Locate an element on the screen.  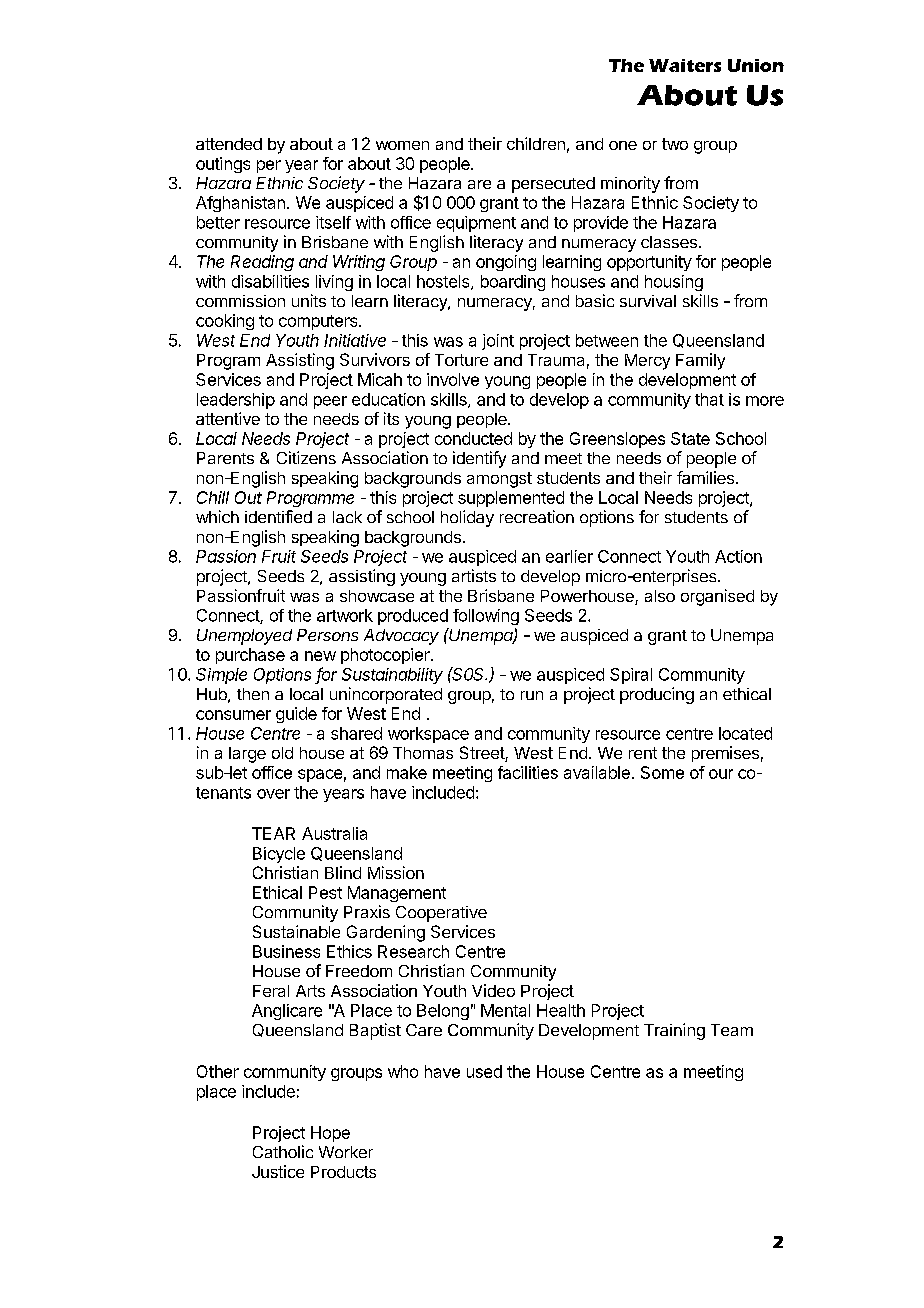
used is located at coordinates (484, 1071).
